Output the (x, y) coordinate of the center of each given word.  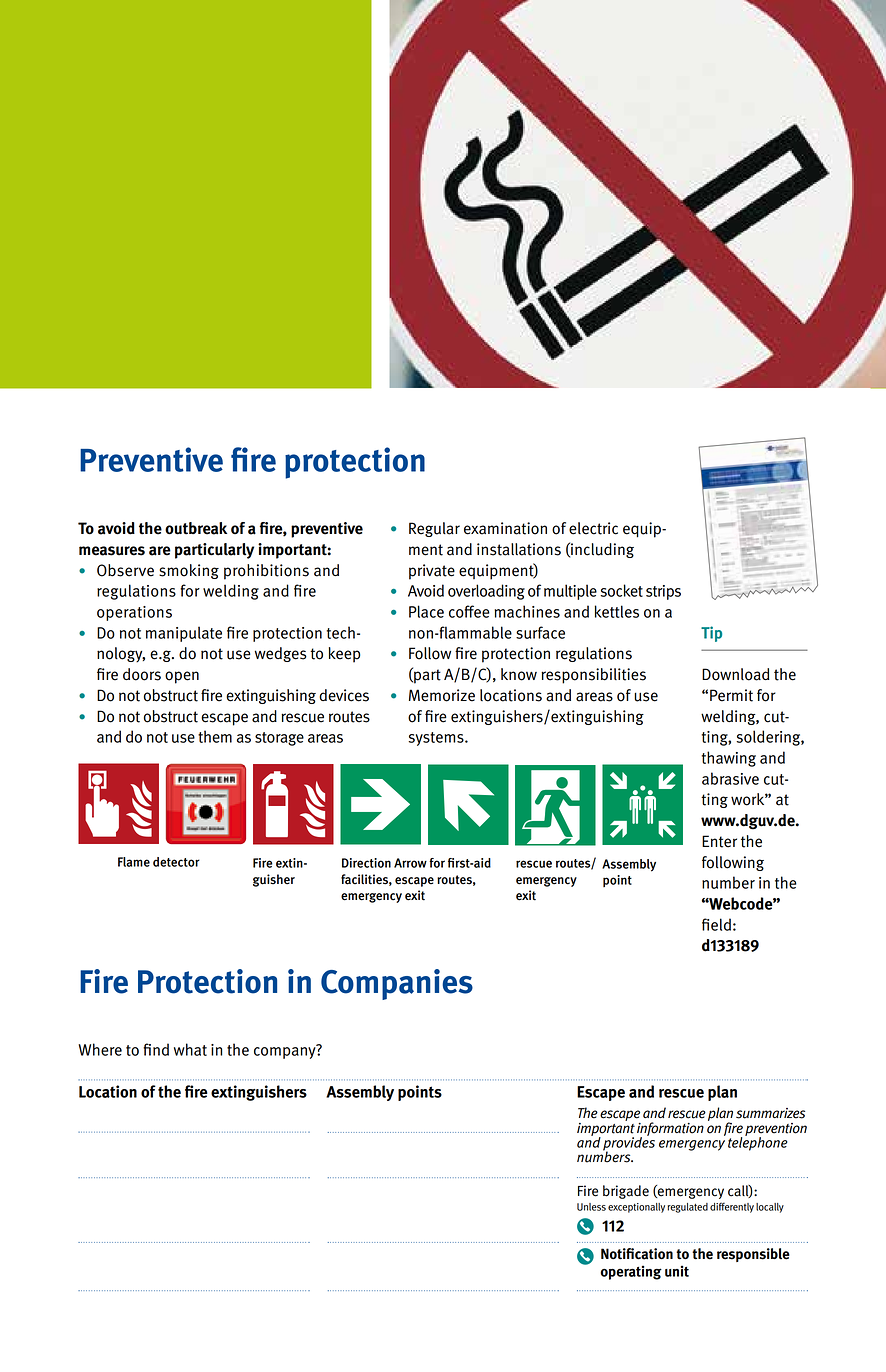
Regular (434, 529)
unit (677, 1271)
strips (663, 592)
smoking (189, 571)
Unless (591, 1207)
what (190, 1049)
